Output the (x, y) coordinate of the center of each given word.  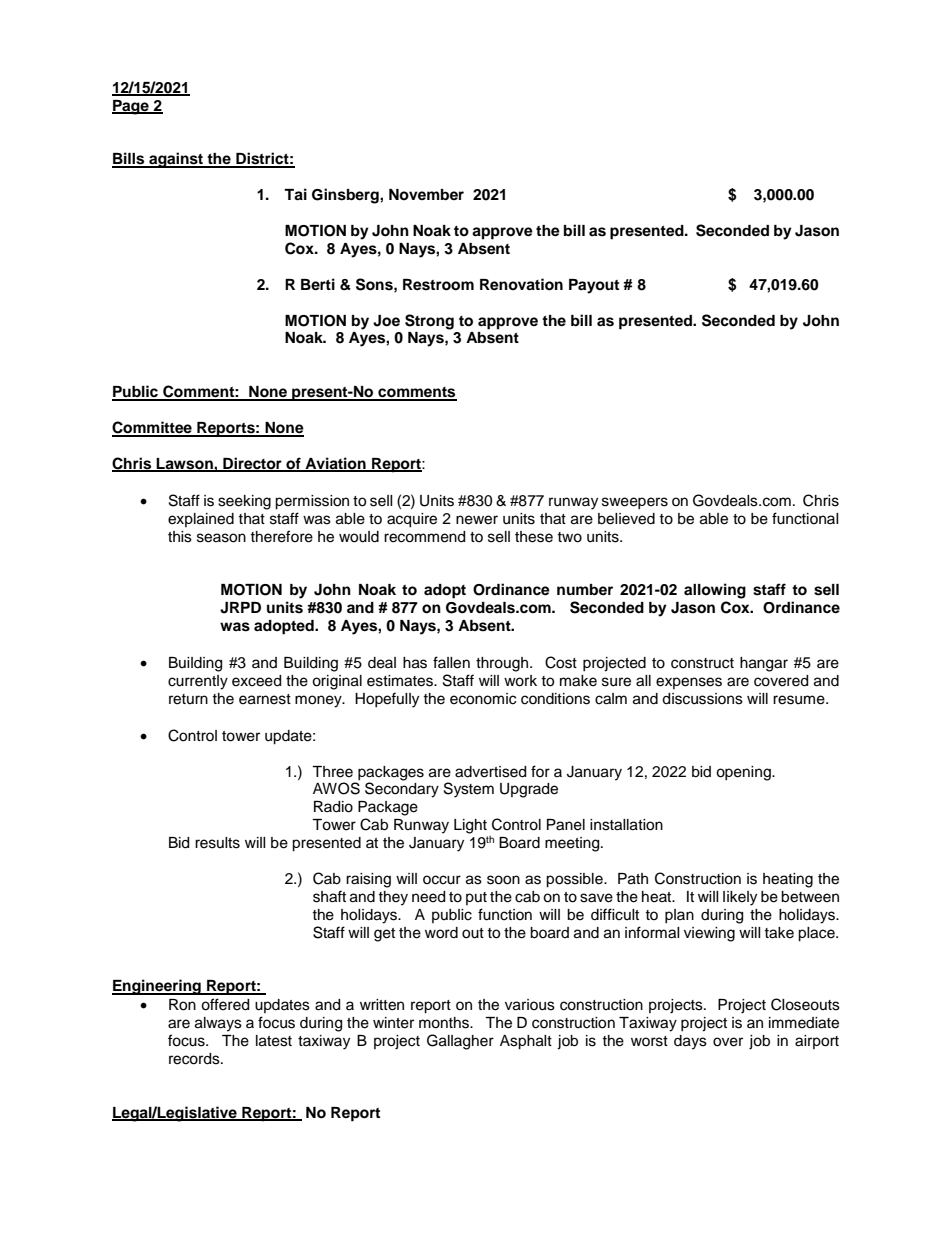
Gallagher (460, 1042)
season (221, 538)
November (426, 194)
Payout (594, 286)
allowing (715, 591)
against (176, 160)
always (218, 1024)
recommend (424, 537)
